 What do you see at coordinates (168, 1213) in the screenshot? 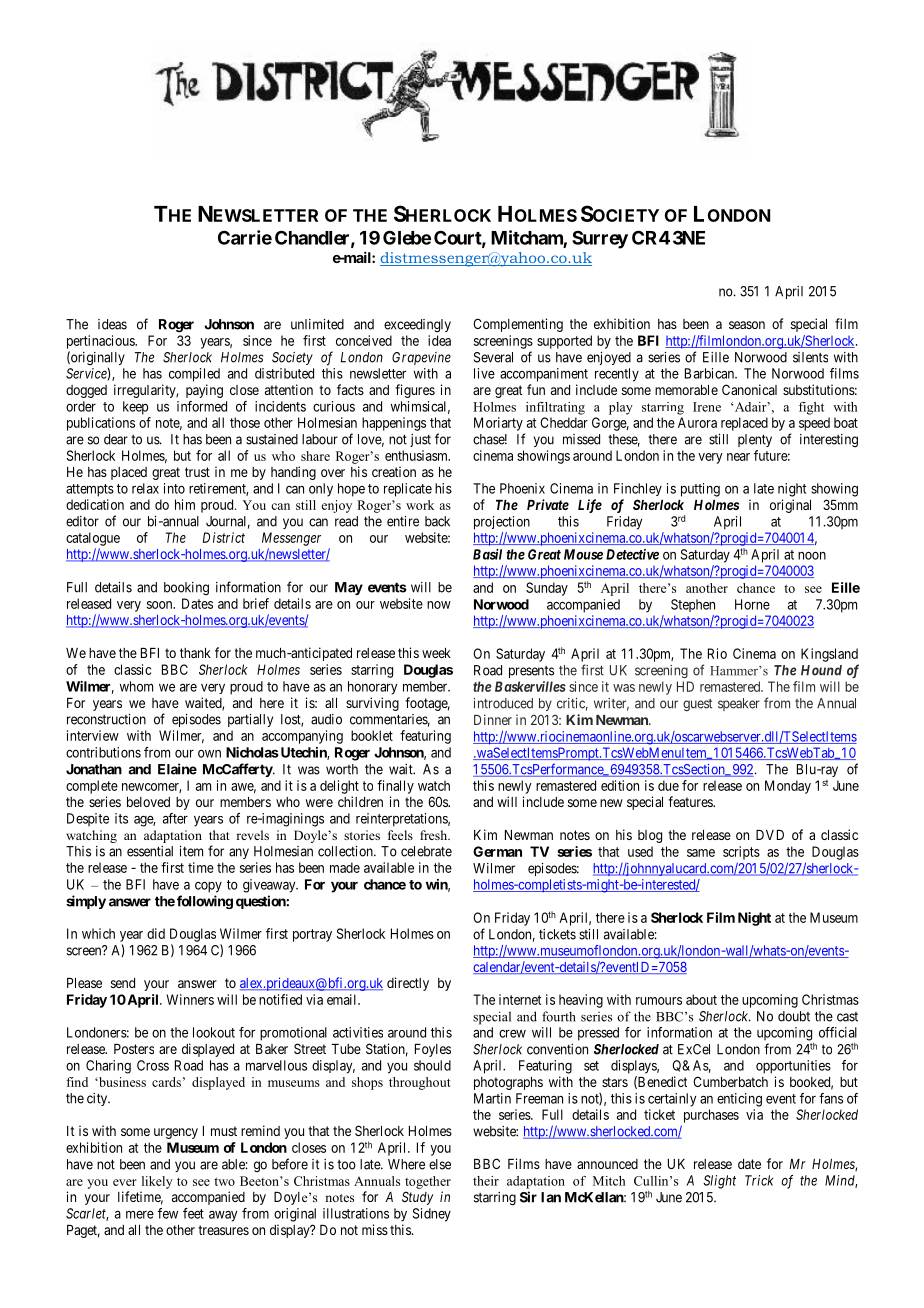
I see `few` at bounding box center [168, 1213].
